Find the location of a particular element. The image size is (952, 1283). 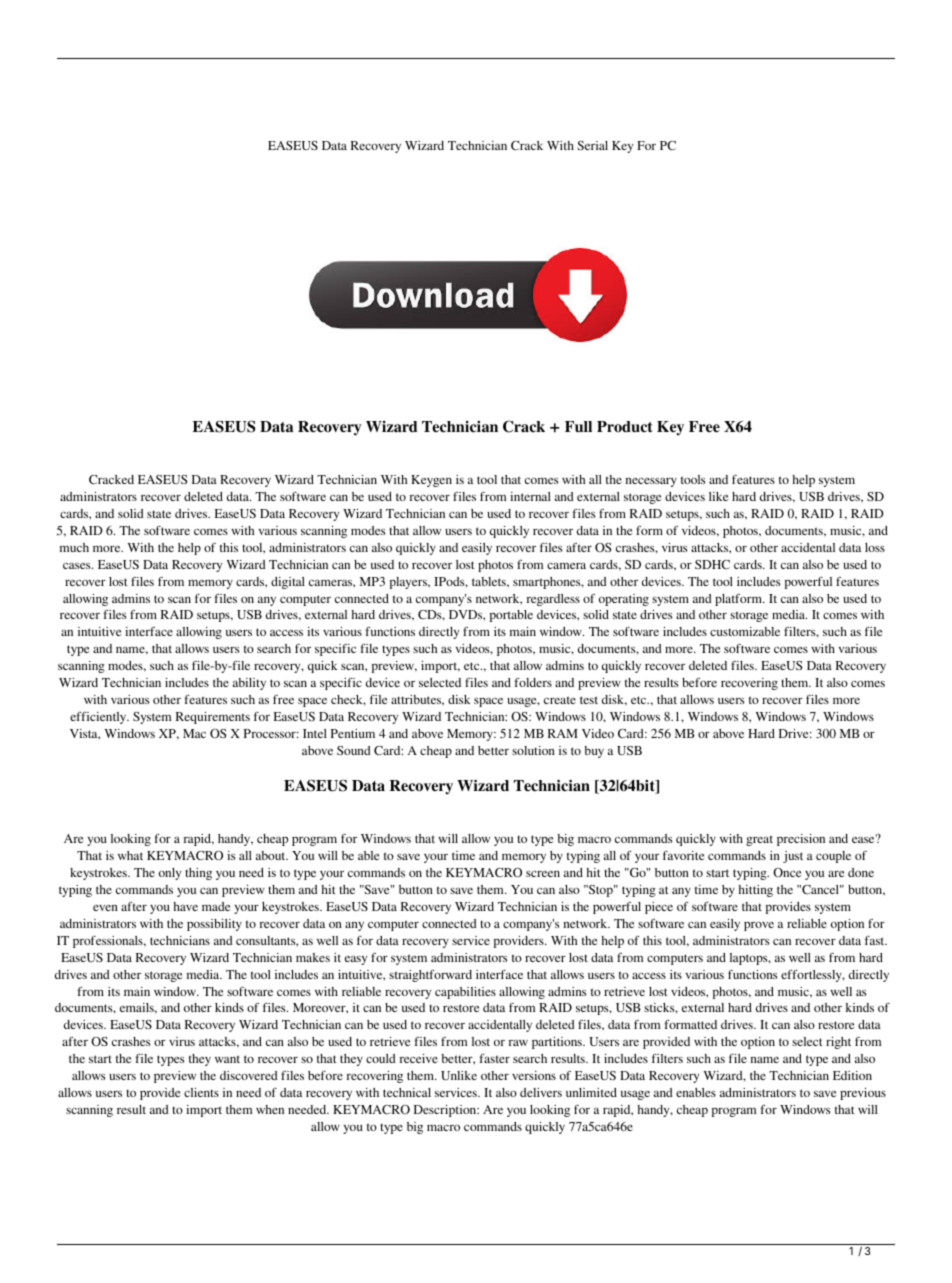

solution is located at coordinates (533, 750).
